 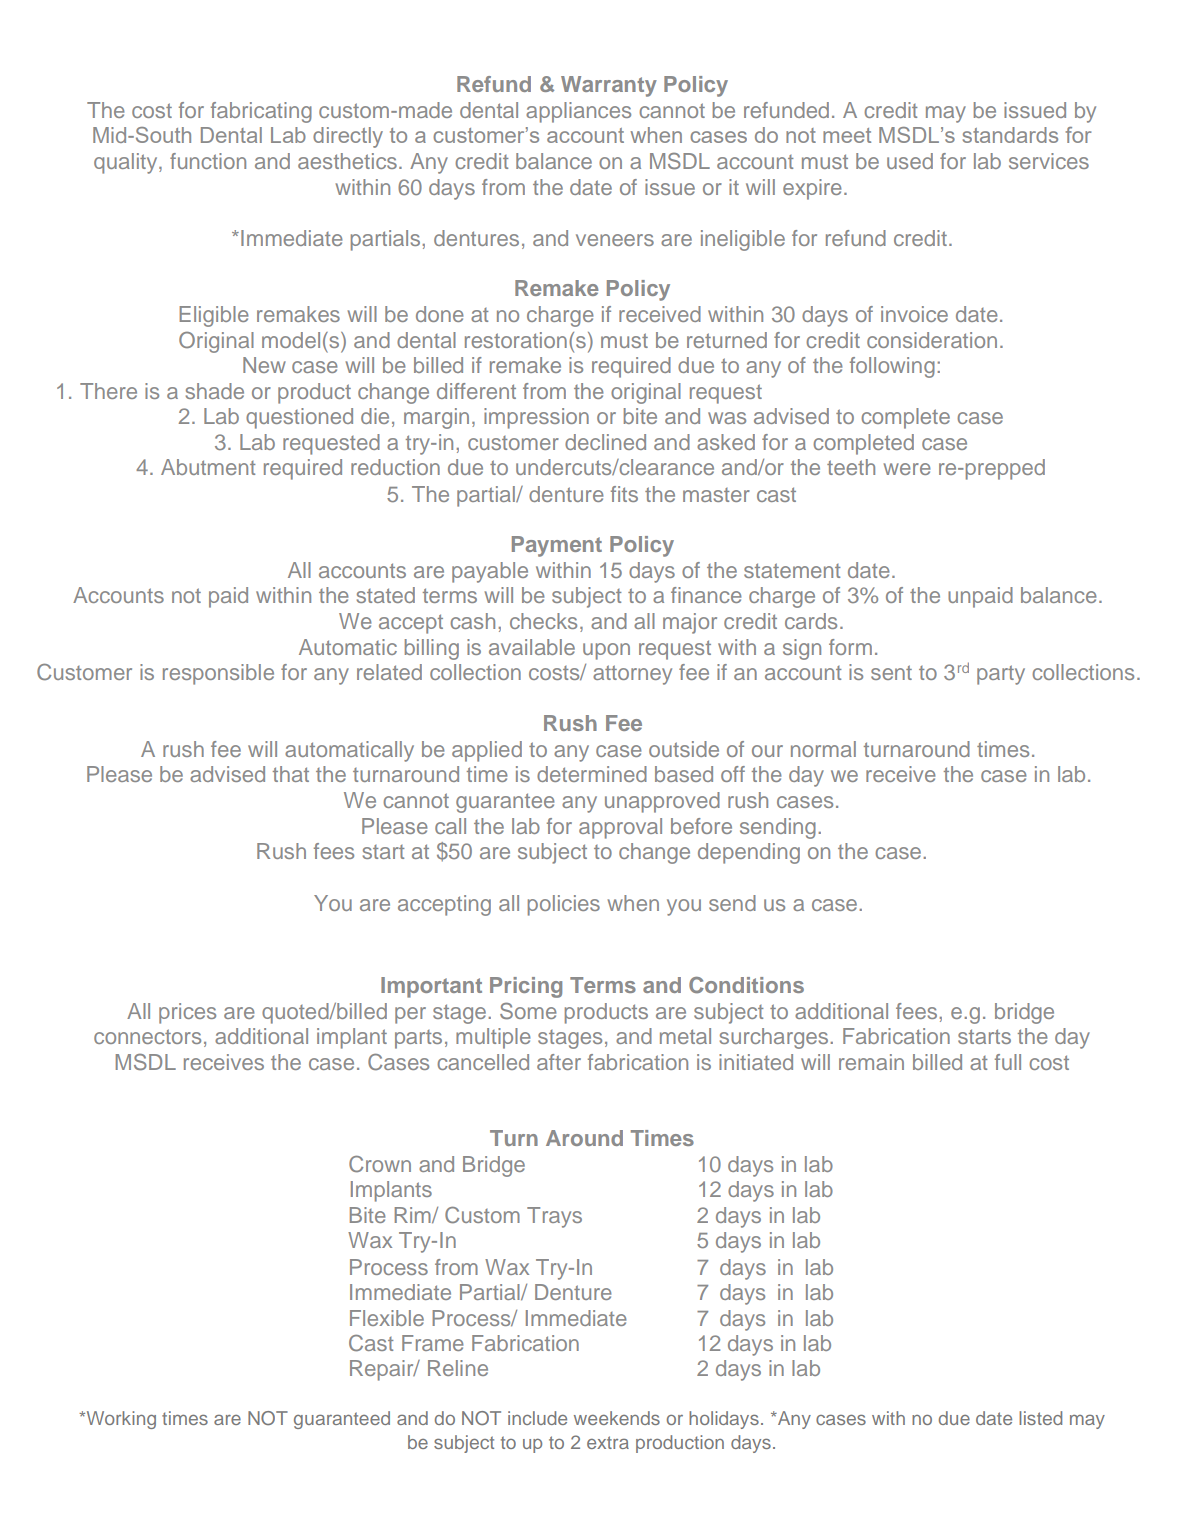 I want to click on were, so click(x=907, y=469).
